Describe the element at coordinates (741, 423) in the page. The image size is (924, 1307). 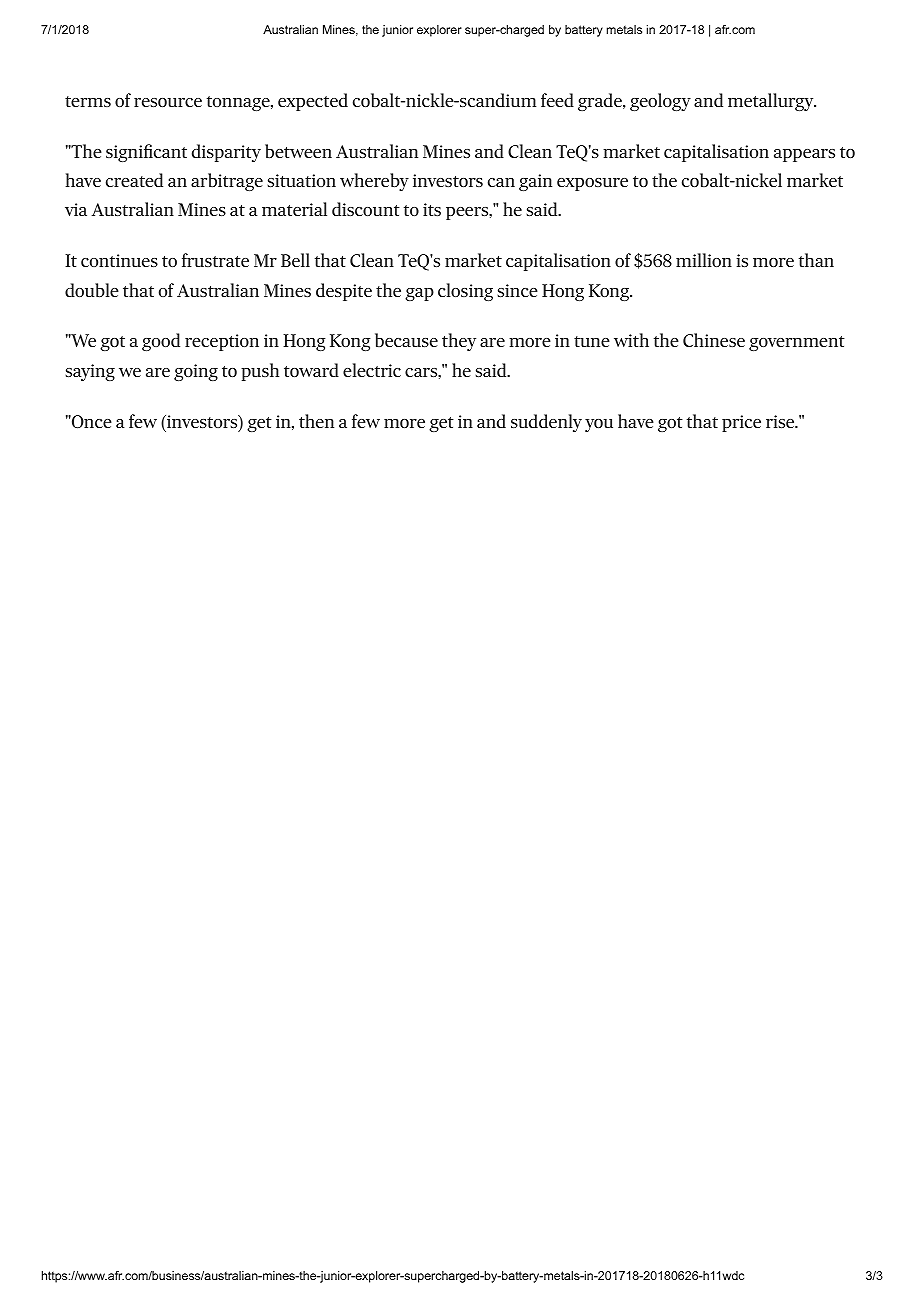
I see `price` at that location.
